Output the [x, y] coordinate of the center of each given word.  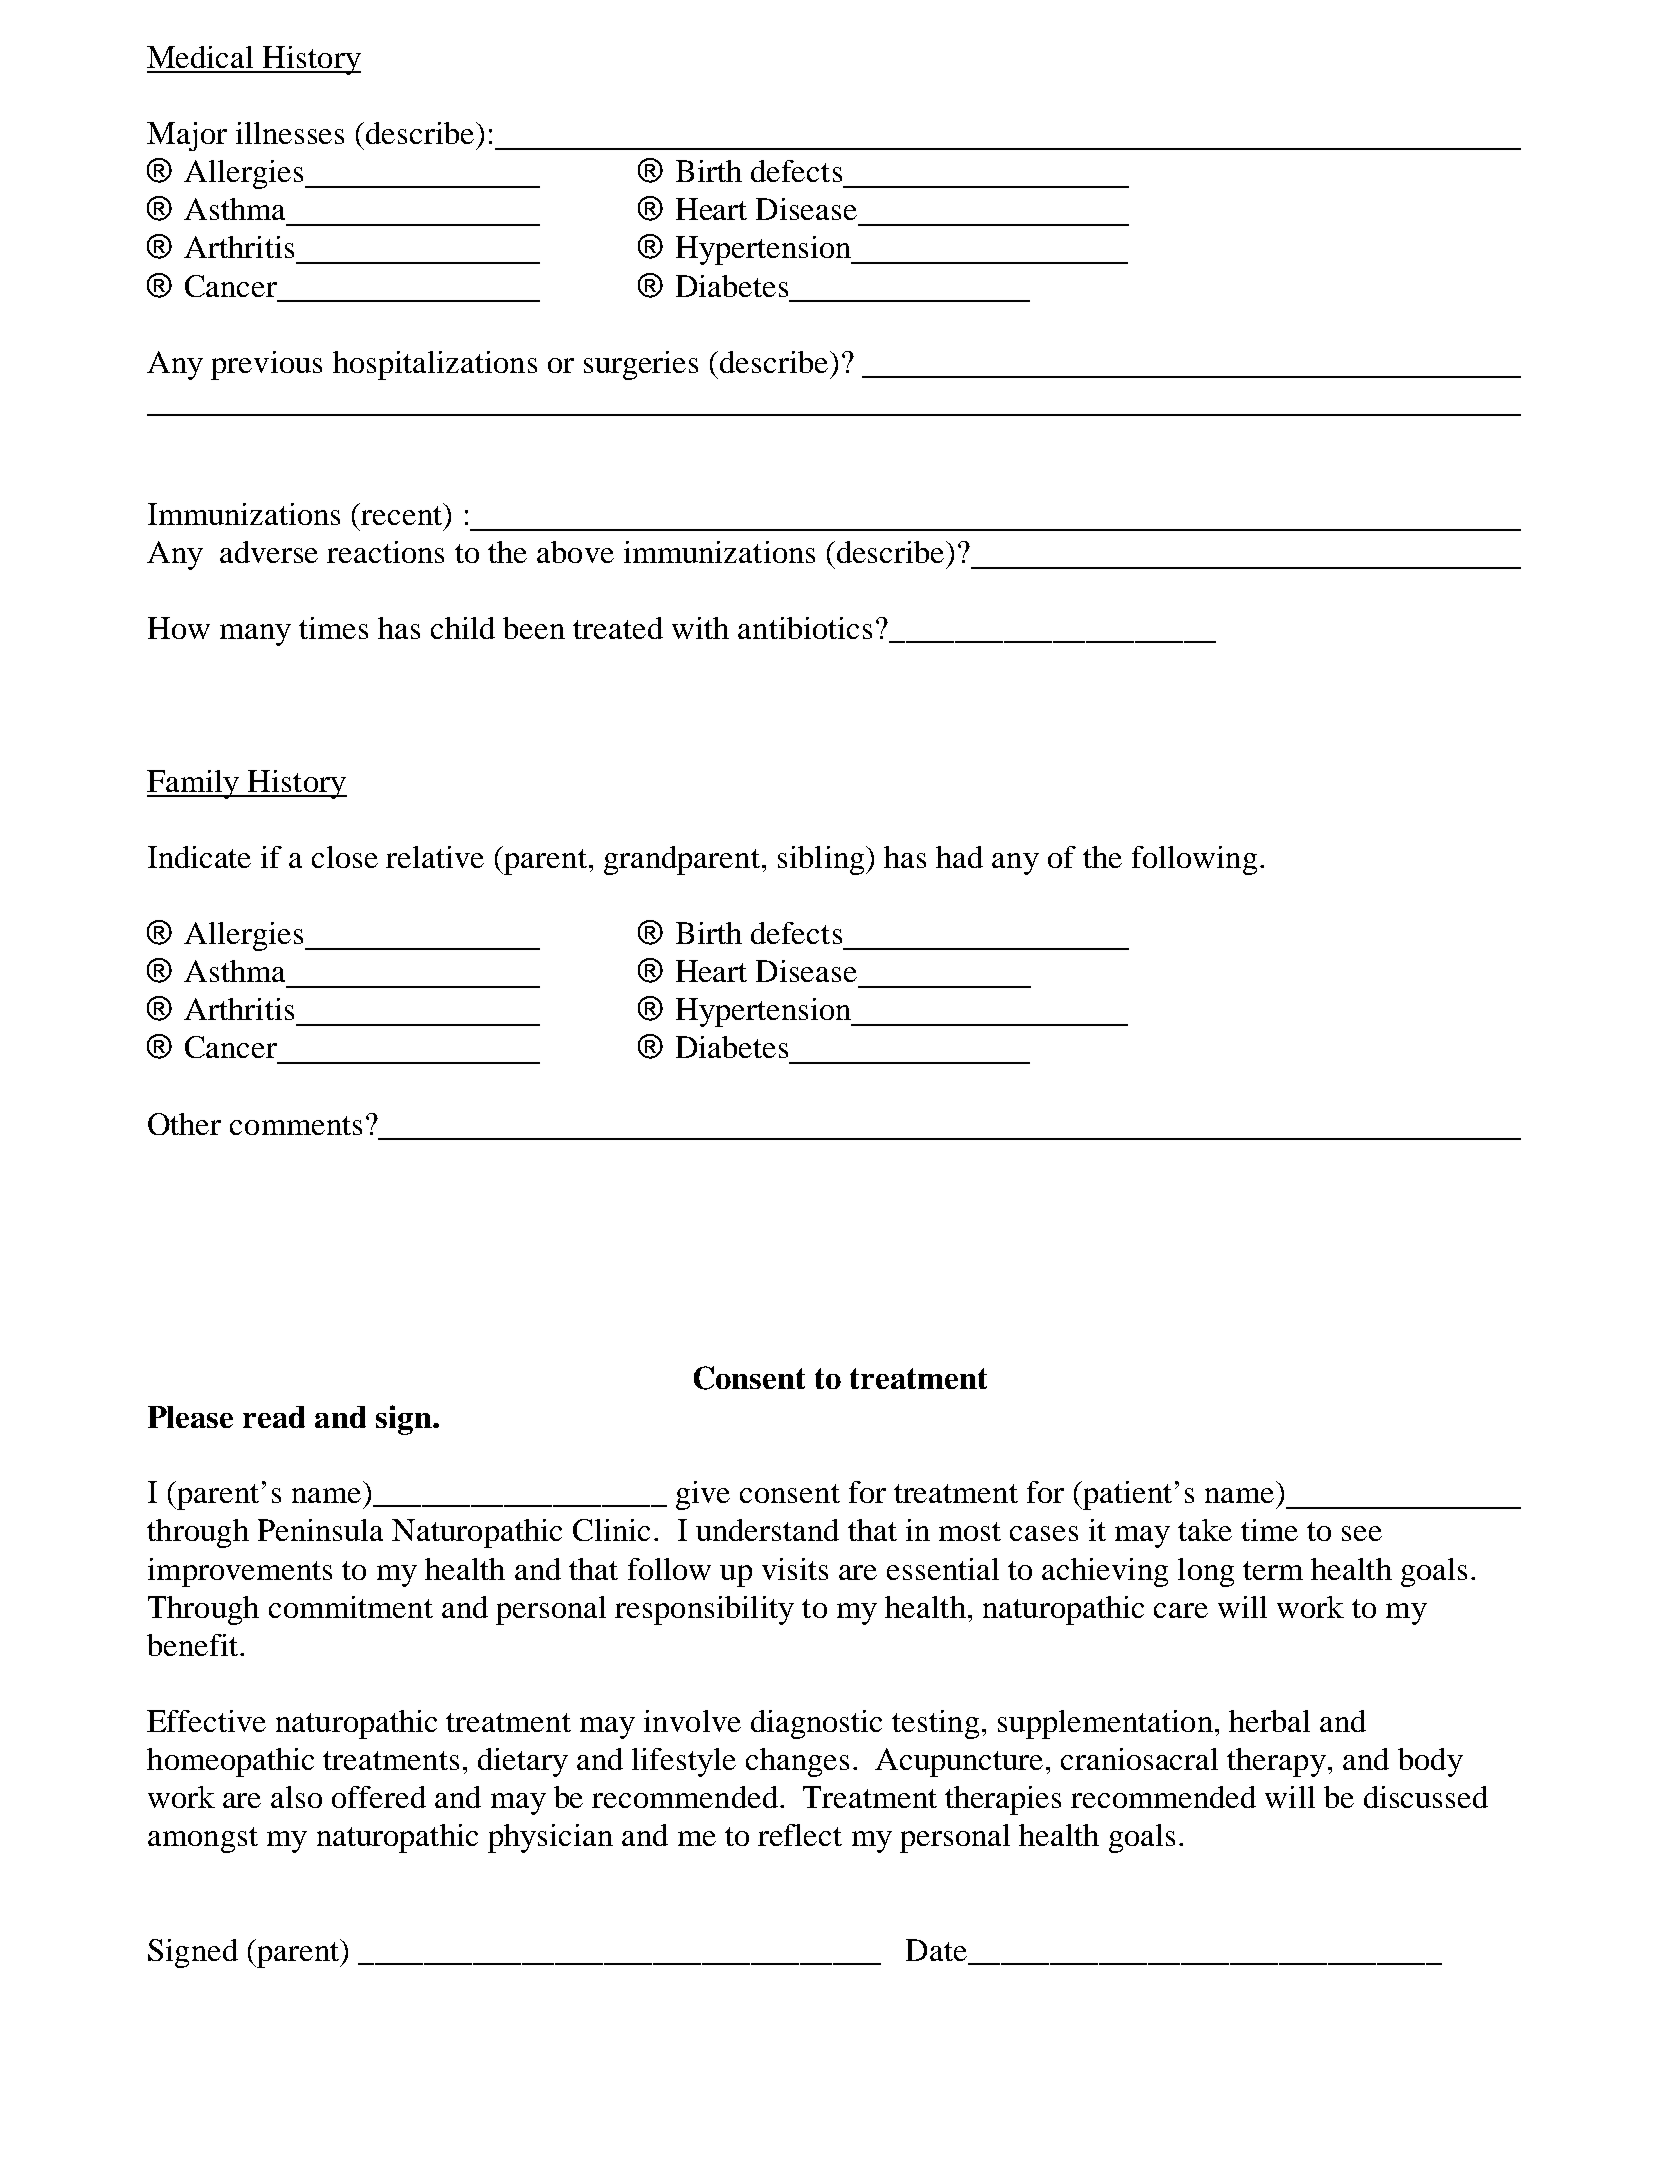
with [700, 628]
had [959, 857]
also [296, 1797]
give [703, 1495]
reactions [385, 552]
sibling [822, 860]
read [274, 1417]
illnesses [290, 133]
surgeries [641, 365]
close [345, 857]
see [1362, 1533]
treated [618, 628]
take [1205, 1530]
